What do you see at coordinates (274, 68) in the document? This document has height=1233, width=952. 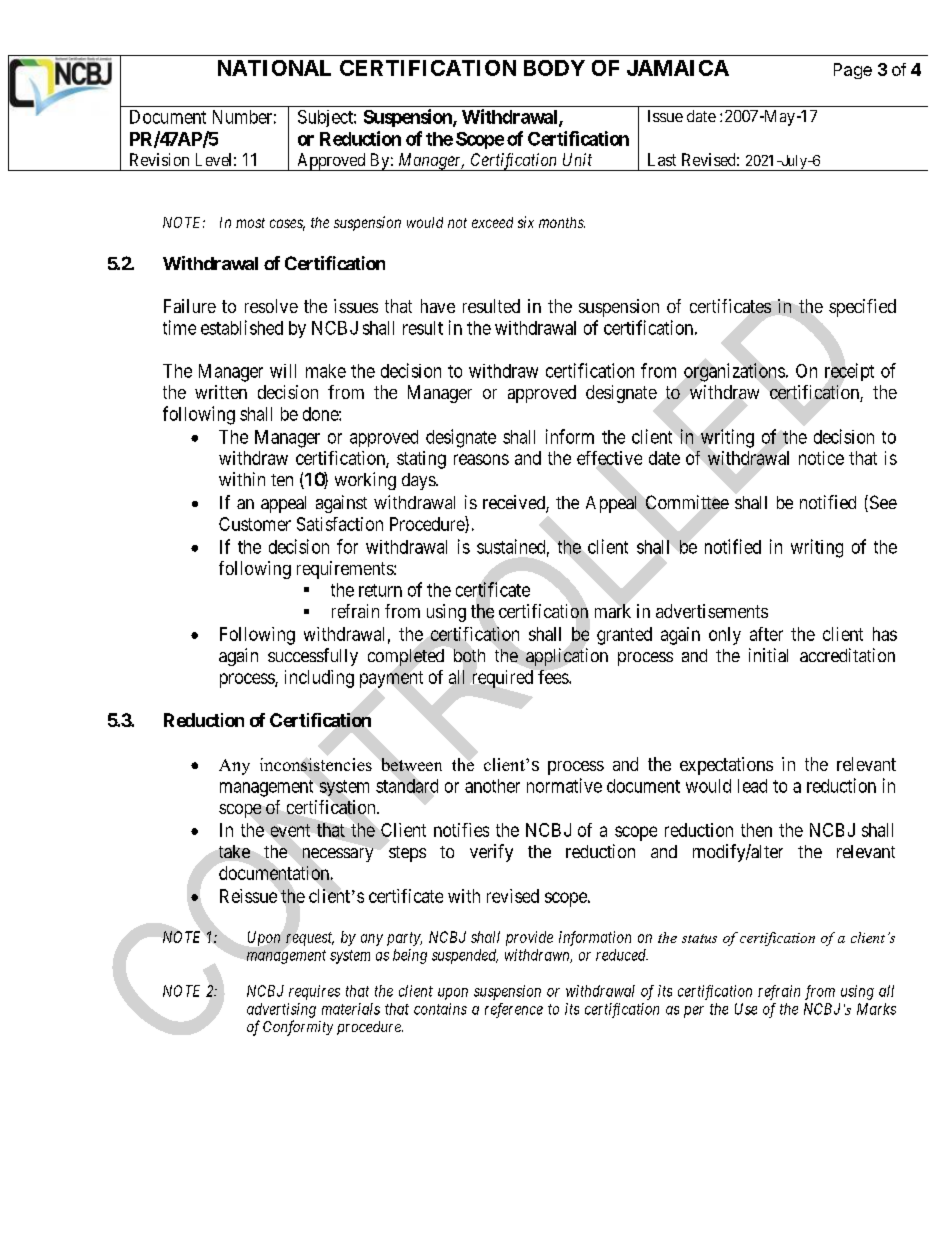 I see `NATIONAL` at bounding box center [274, 68].
